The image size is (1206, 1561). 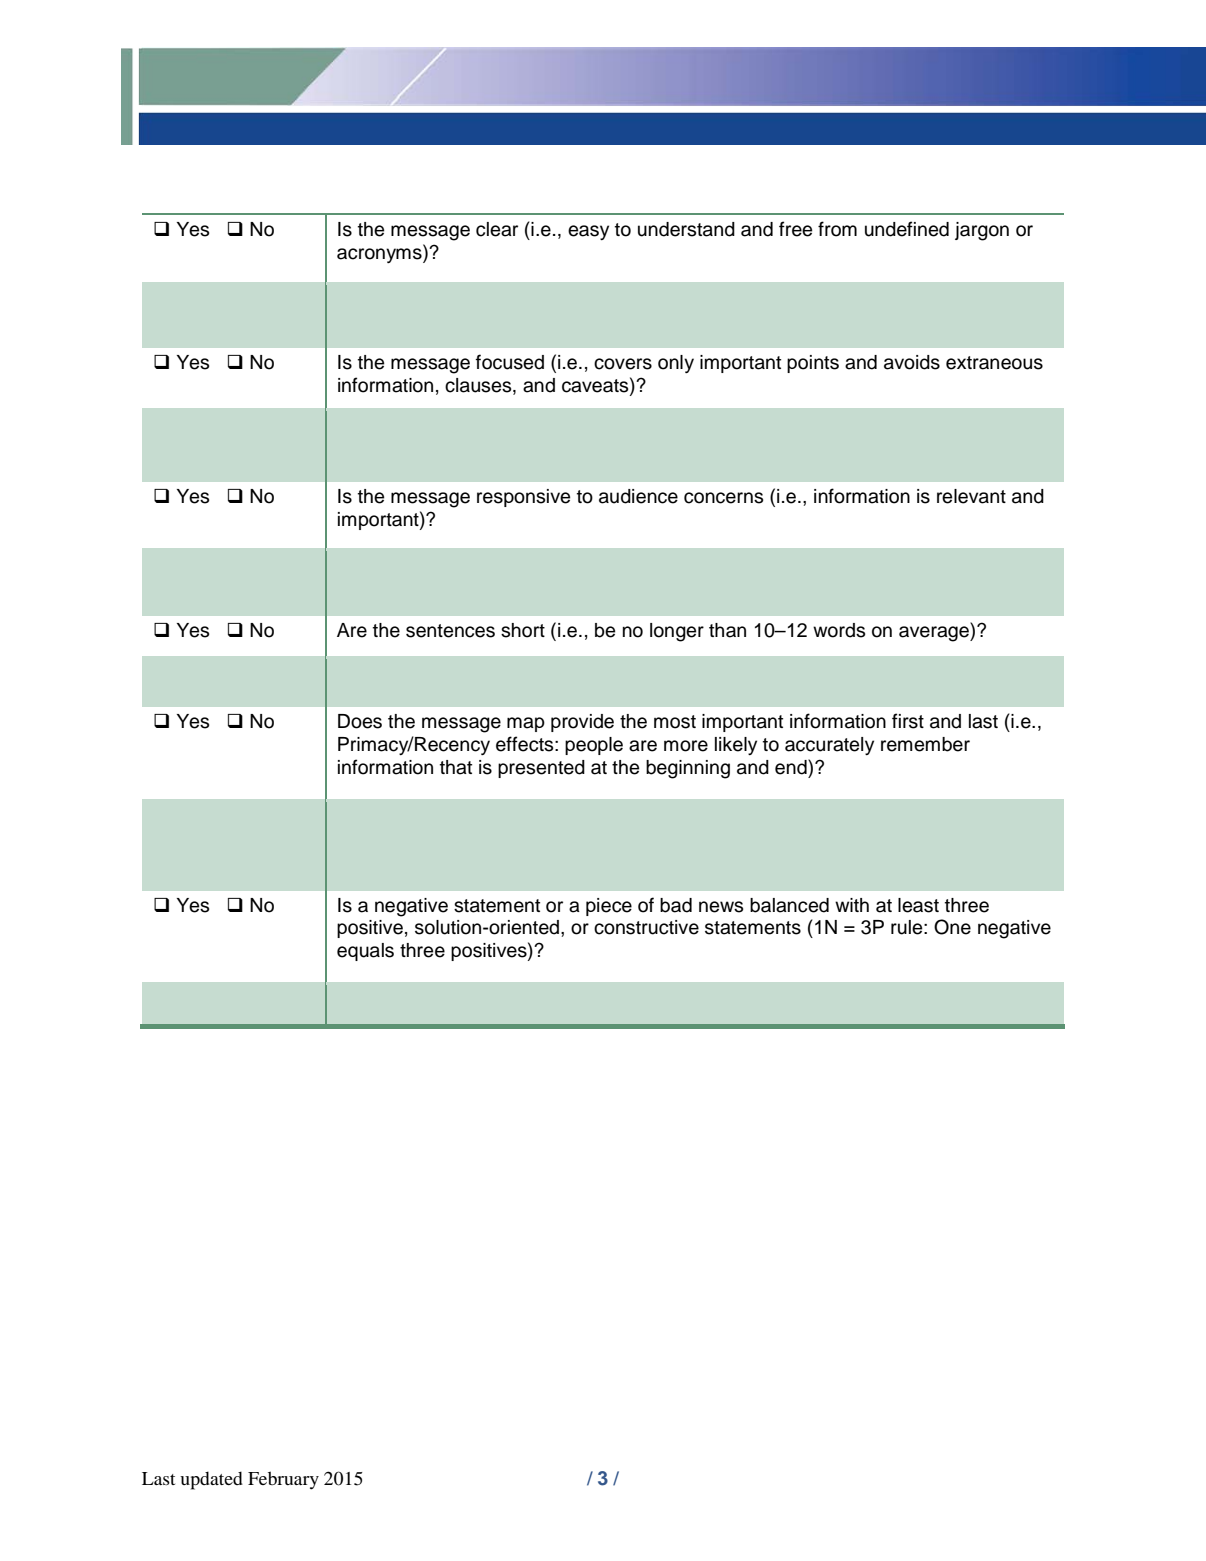 What do you see at coordinates (365, 952) in the document?
I see `equals` at bounding box center [365, 952].
